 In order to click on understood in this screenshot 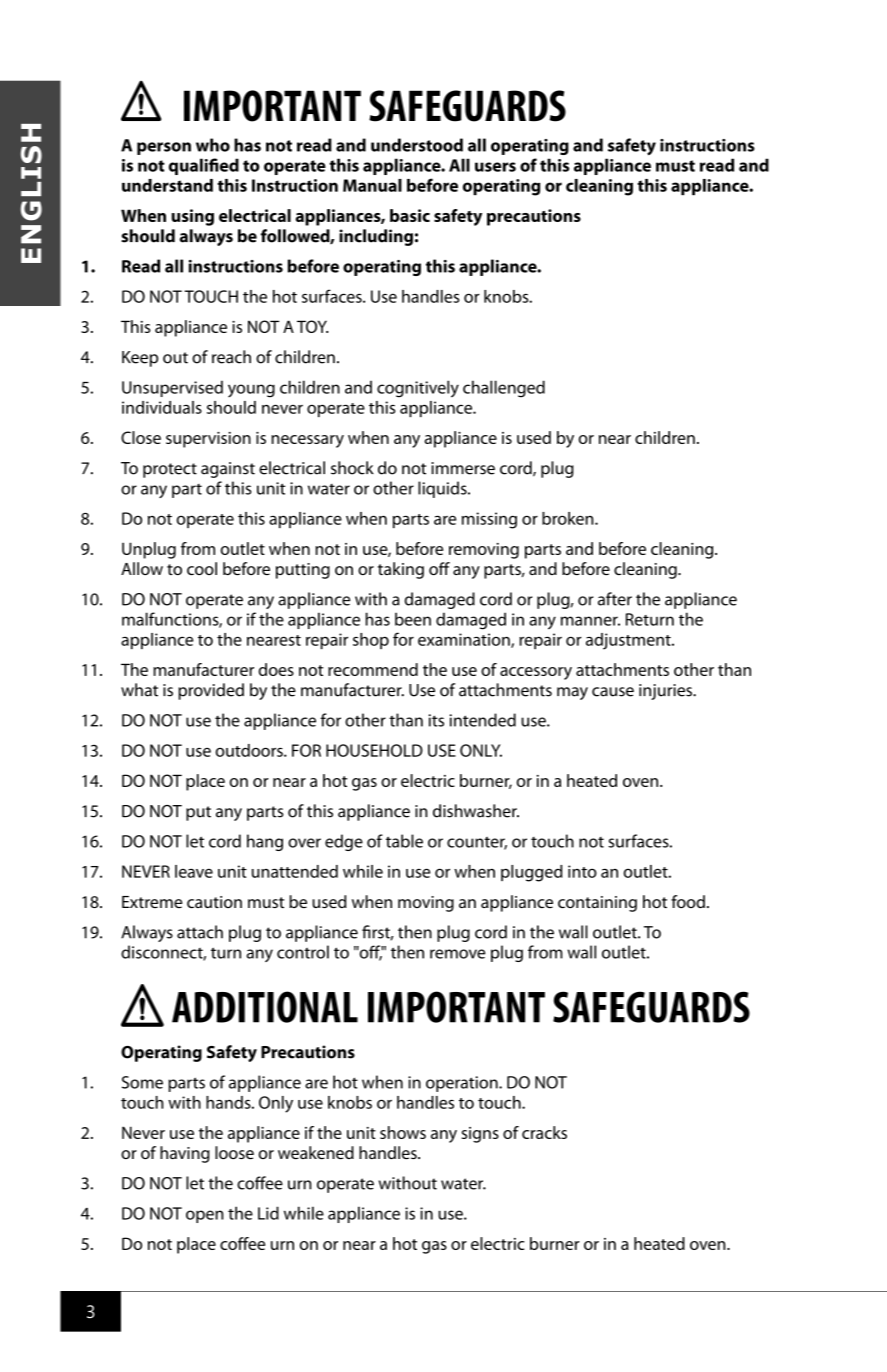, I will do `click(417, 145)`.
